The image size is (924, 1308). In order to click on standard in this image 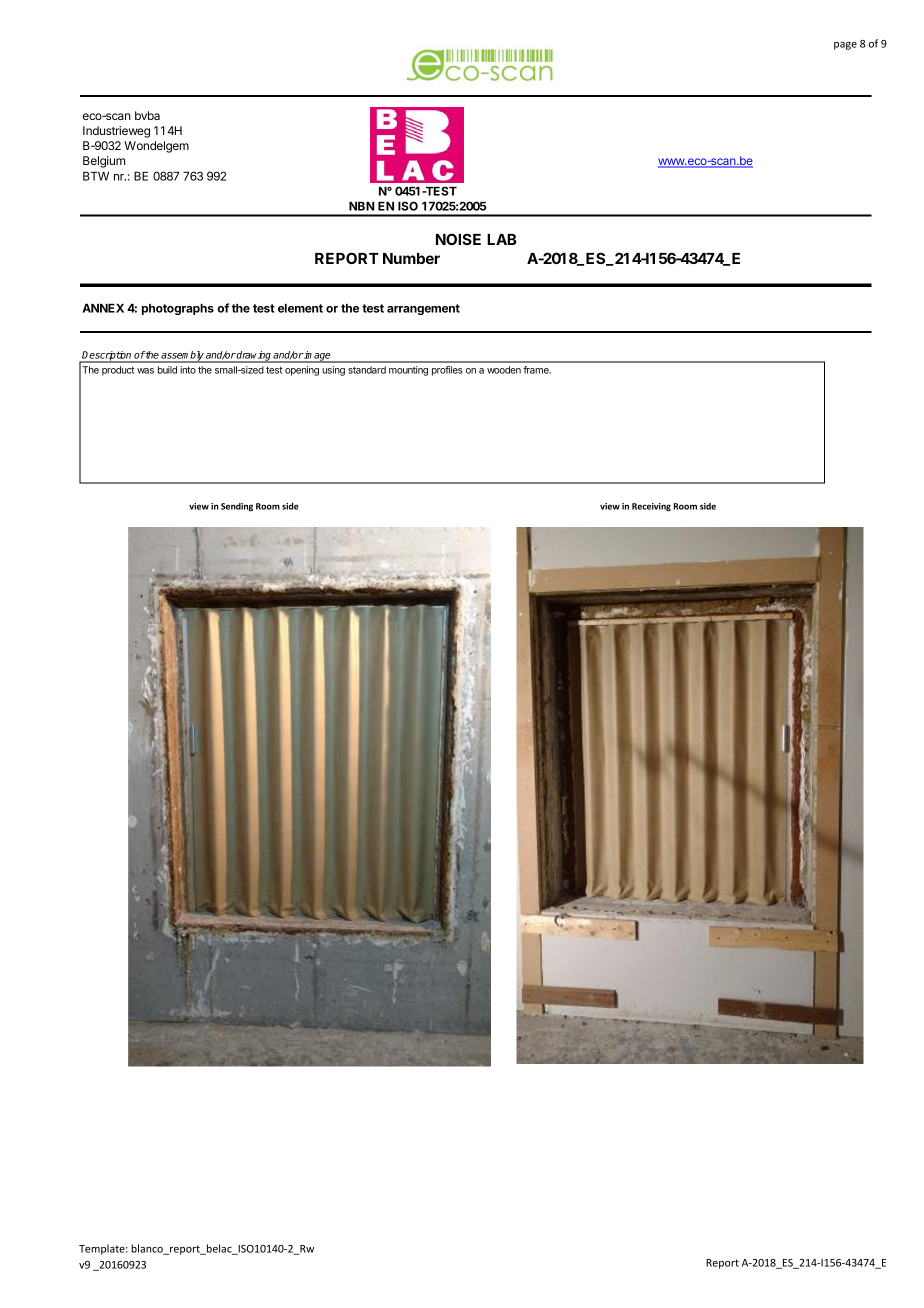, I will do `click(367, 370)`.
